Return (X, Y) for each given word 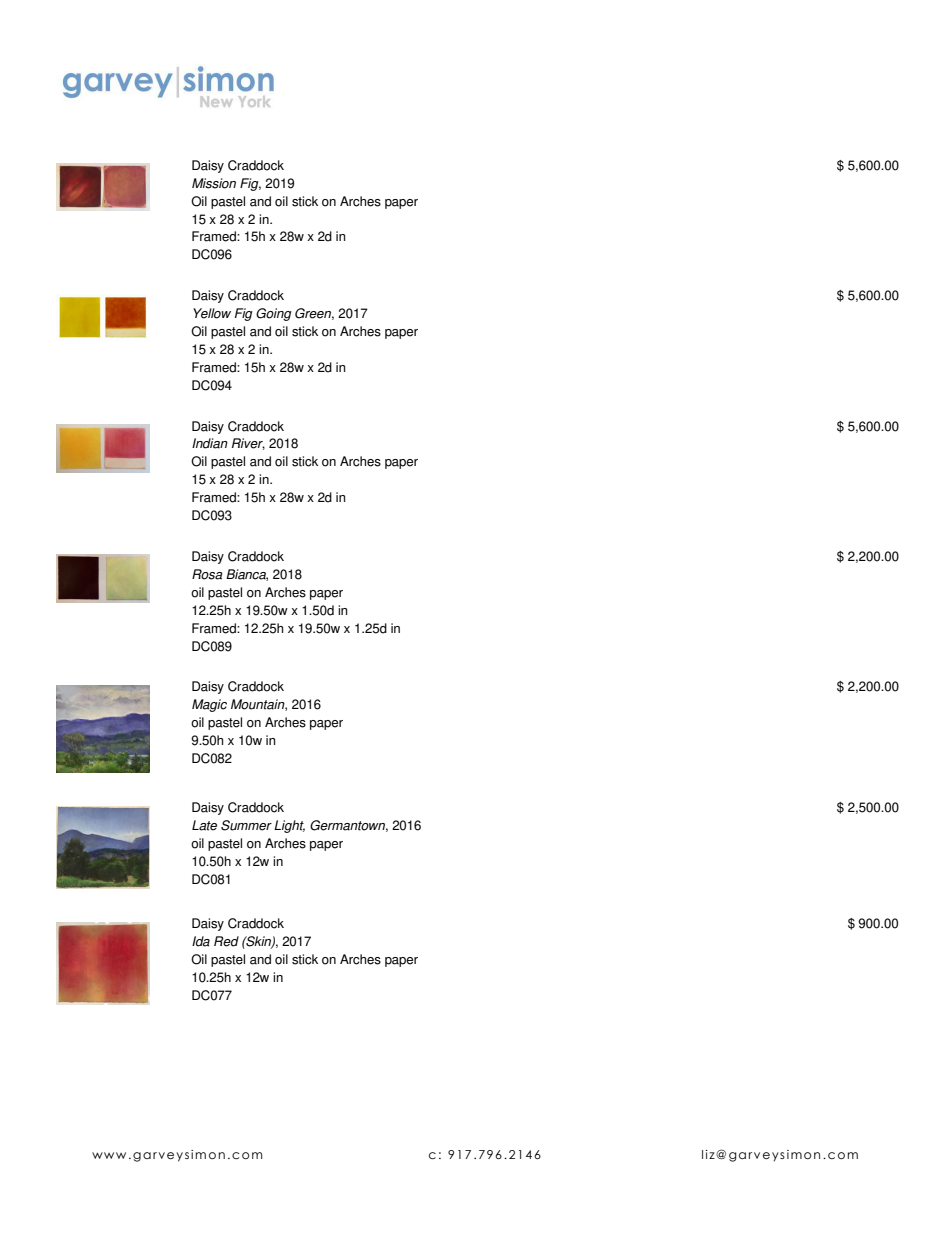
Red (226, 941)
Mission (214, 183)
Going (274, 314)
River (248, 444)
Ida (201, 941)
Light (289, 826)
